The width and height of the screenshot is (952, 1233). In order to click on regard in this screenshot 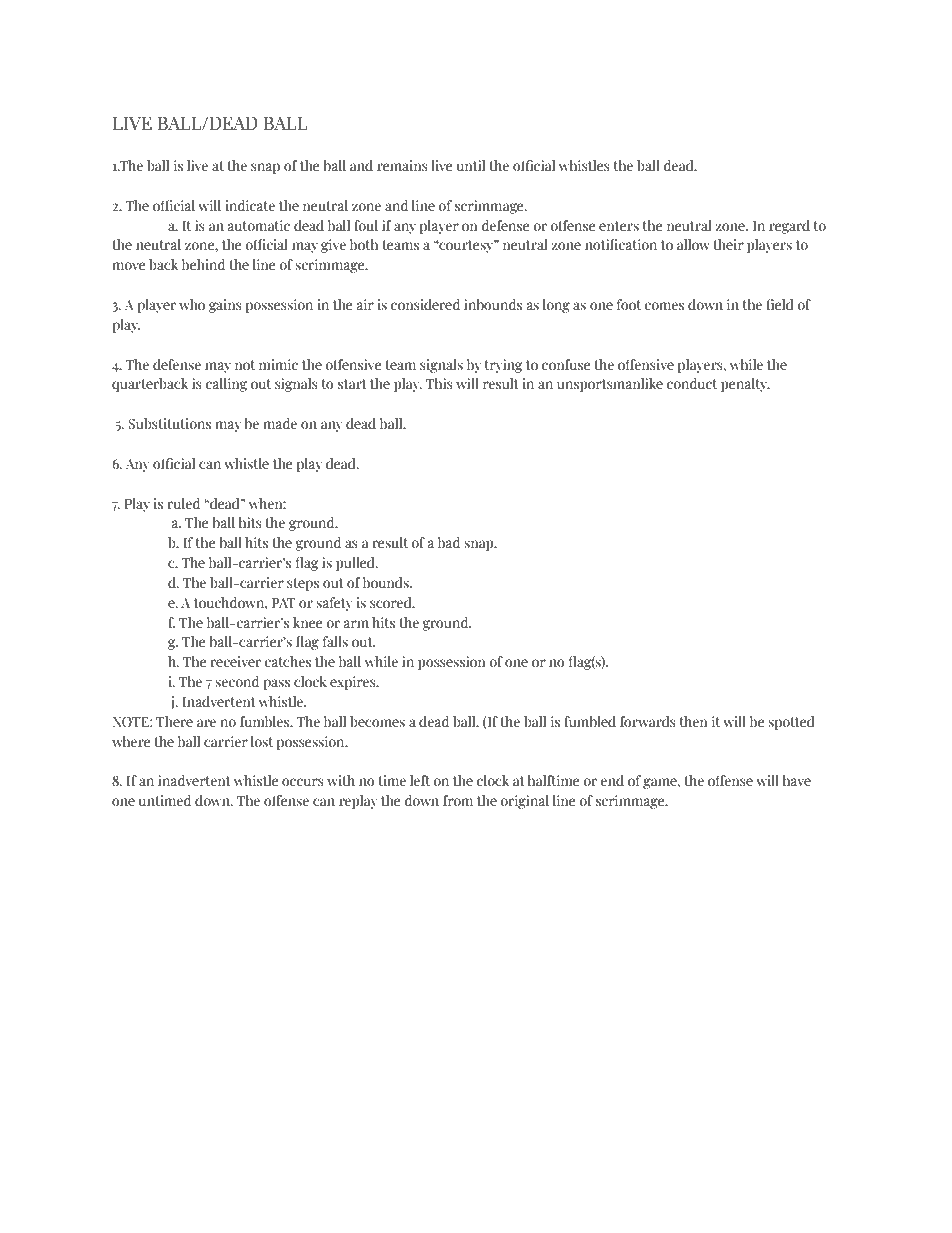, I will do `click(789, 227)`.
